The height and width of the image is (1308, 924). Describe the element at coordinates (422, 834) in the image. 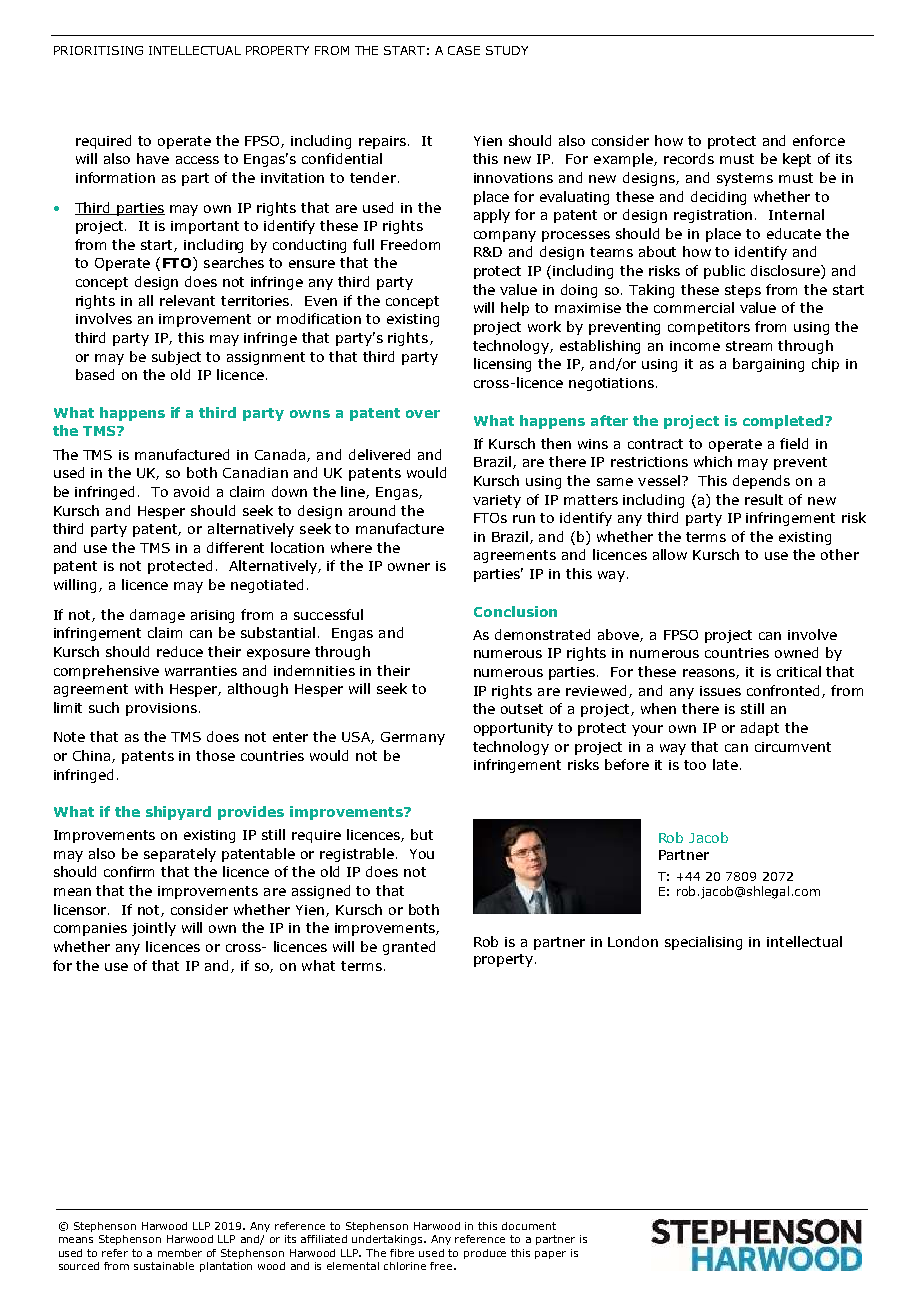

I see `but` at that location.
